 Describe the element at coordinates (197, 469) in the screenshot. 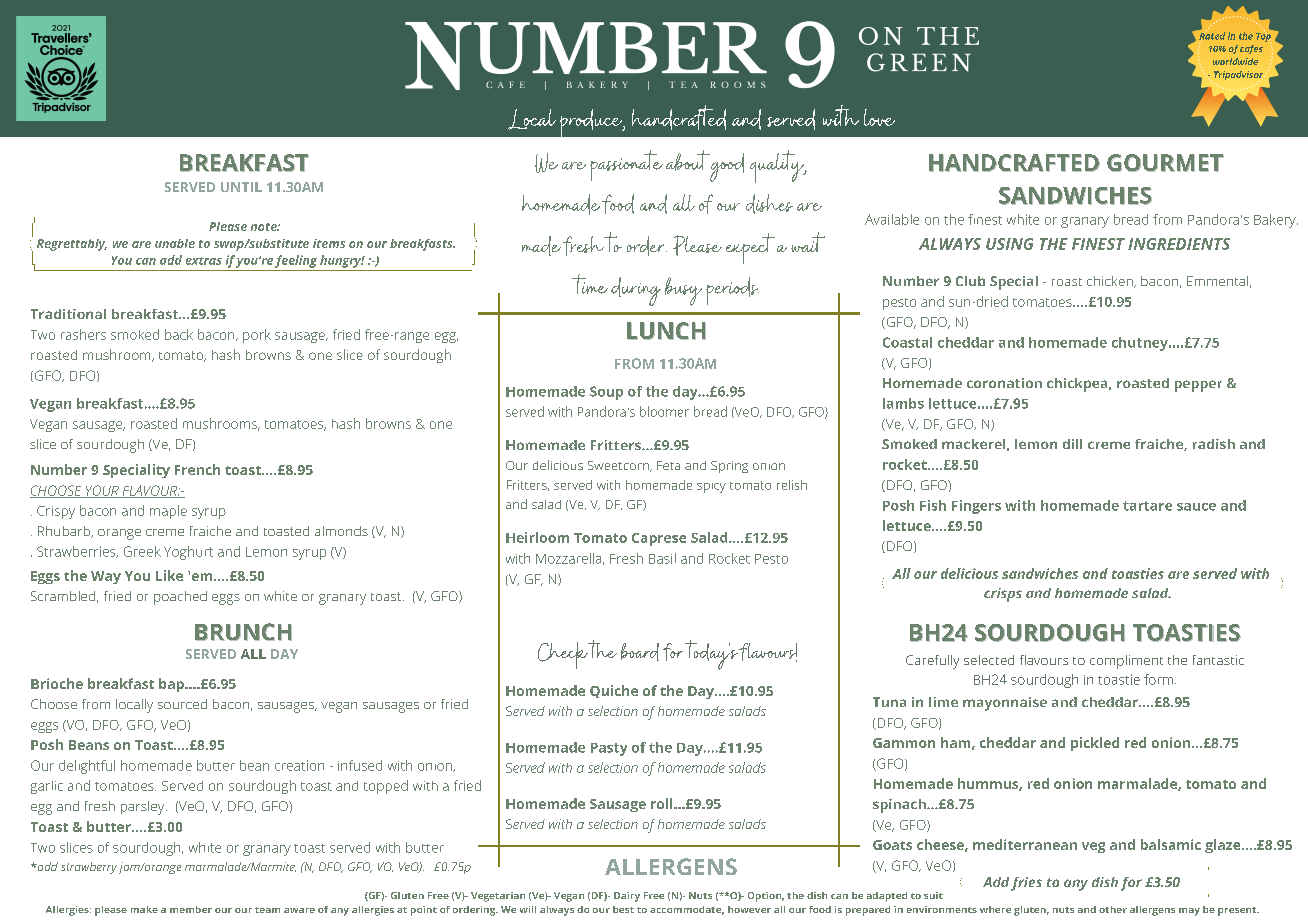

I see `French` at that location.
